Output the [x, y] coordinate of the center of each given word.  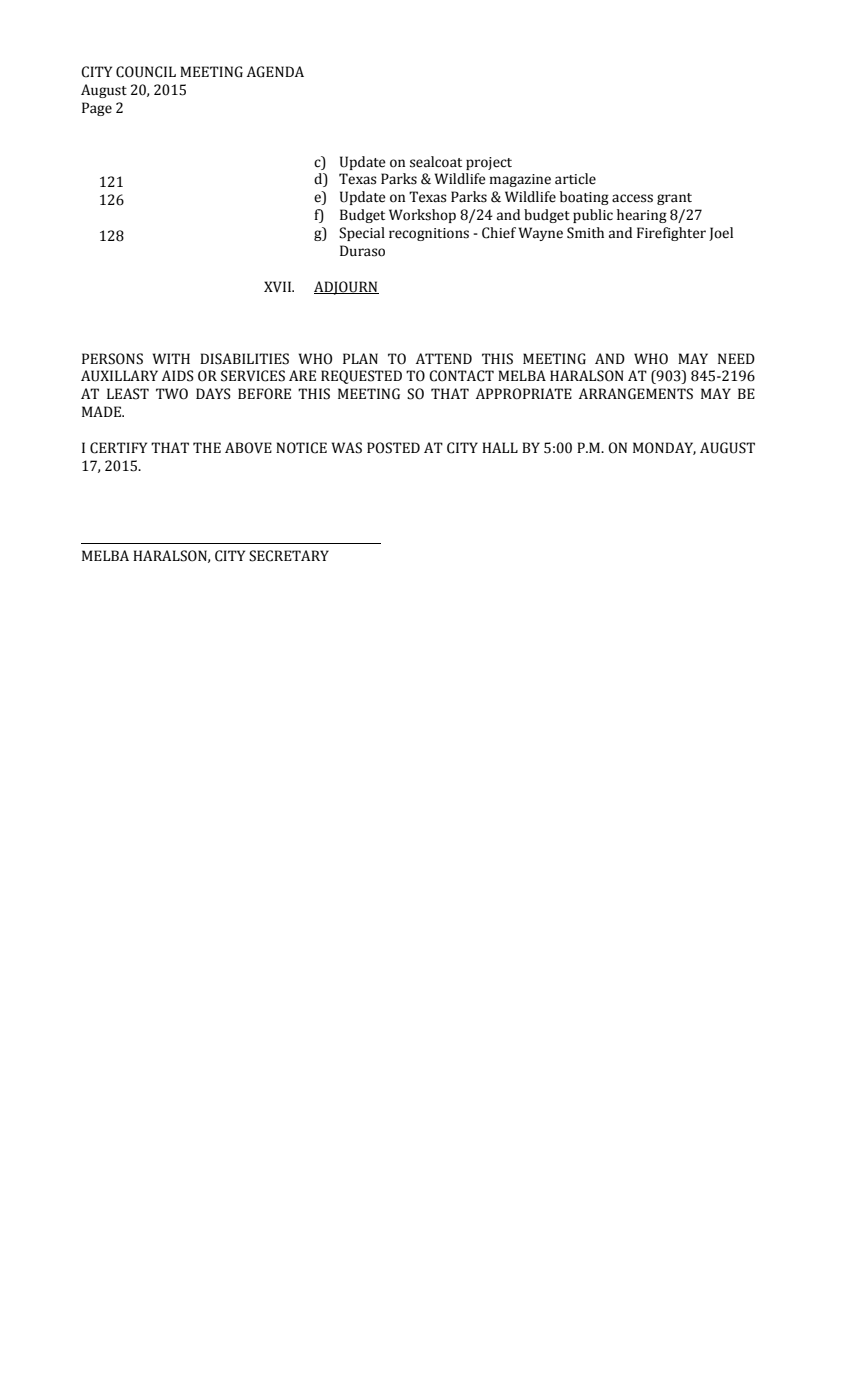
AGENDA [275, 72]
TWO [172, 394]
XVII [279, 286]
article [575, 179]
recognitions [429, 234]
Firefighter [671, 234]
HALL [500, 447]
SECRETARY [289, 556]
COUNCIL [146, 72]
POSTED [393, 448]
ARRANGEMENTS [636, 394]
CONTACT [461, 376]
